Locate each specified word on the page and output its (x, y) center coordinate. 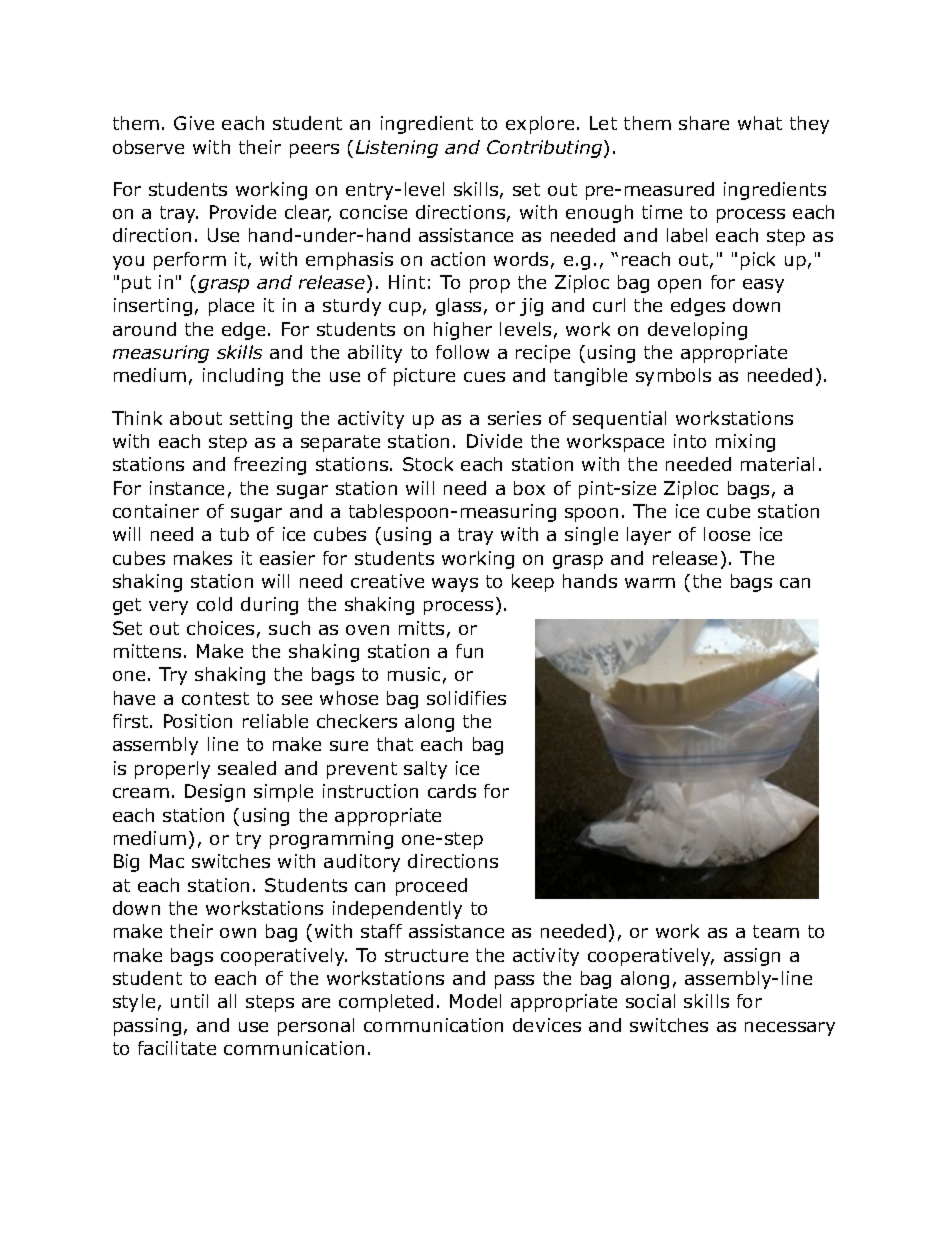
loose (727, 534)
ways (455, 585)
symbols (673, 377)
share (704, 123)
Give (194, 123)
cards (452, 791)
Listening (397, 149)
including (243, 377)
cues (484, 377)
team (776, 931)
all (227, 1001)
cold (214, 604)
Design (215, 793)
